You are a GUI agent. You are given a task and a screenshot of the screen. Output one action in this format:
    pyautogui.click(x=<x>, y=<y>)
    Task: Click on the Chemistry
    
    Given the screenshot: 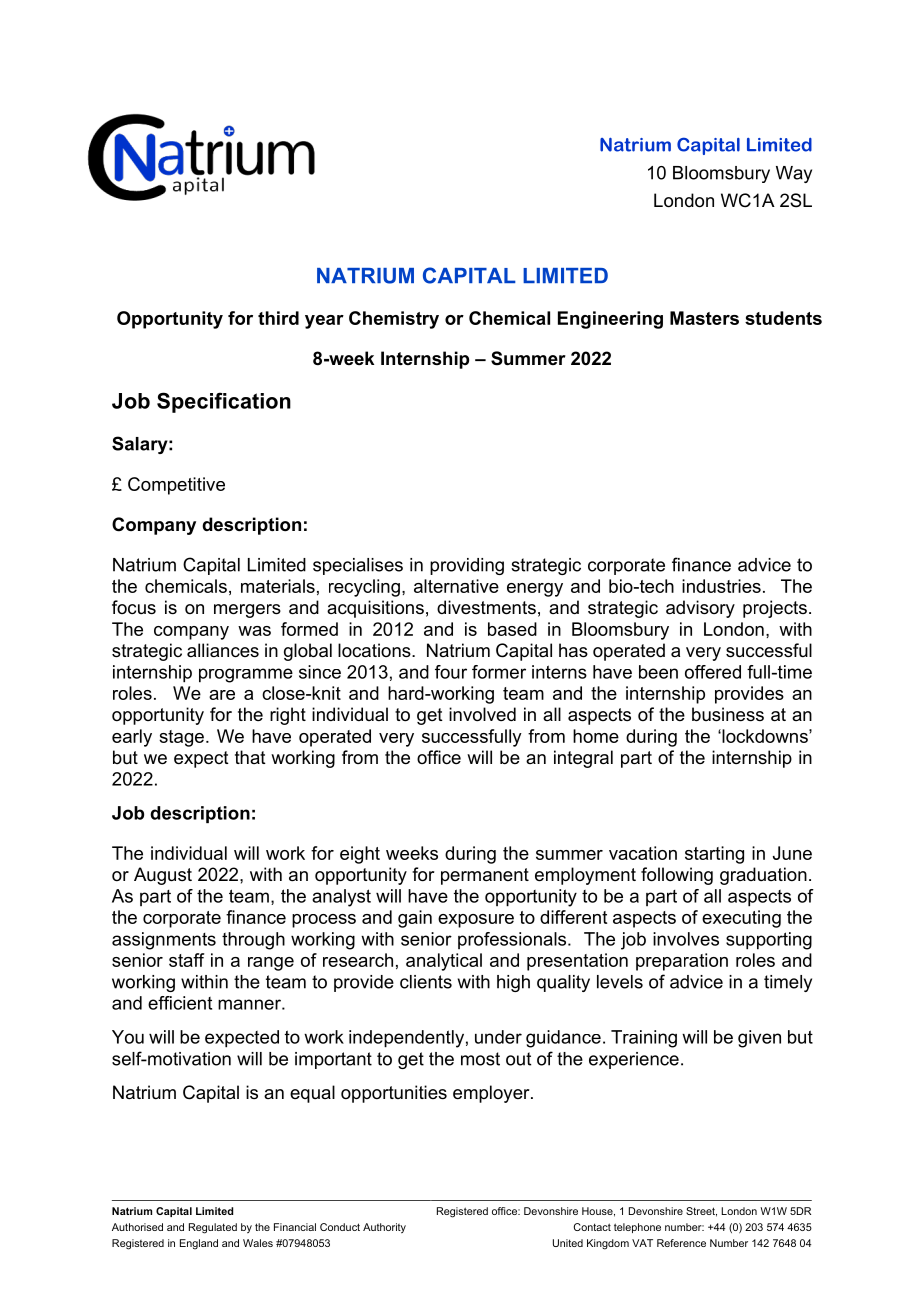 What is the action you would take?
    pyautogui.click(x=394, y=320)
